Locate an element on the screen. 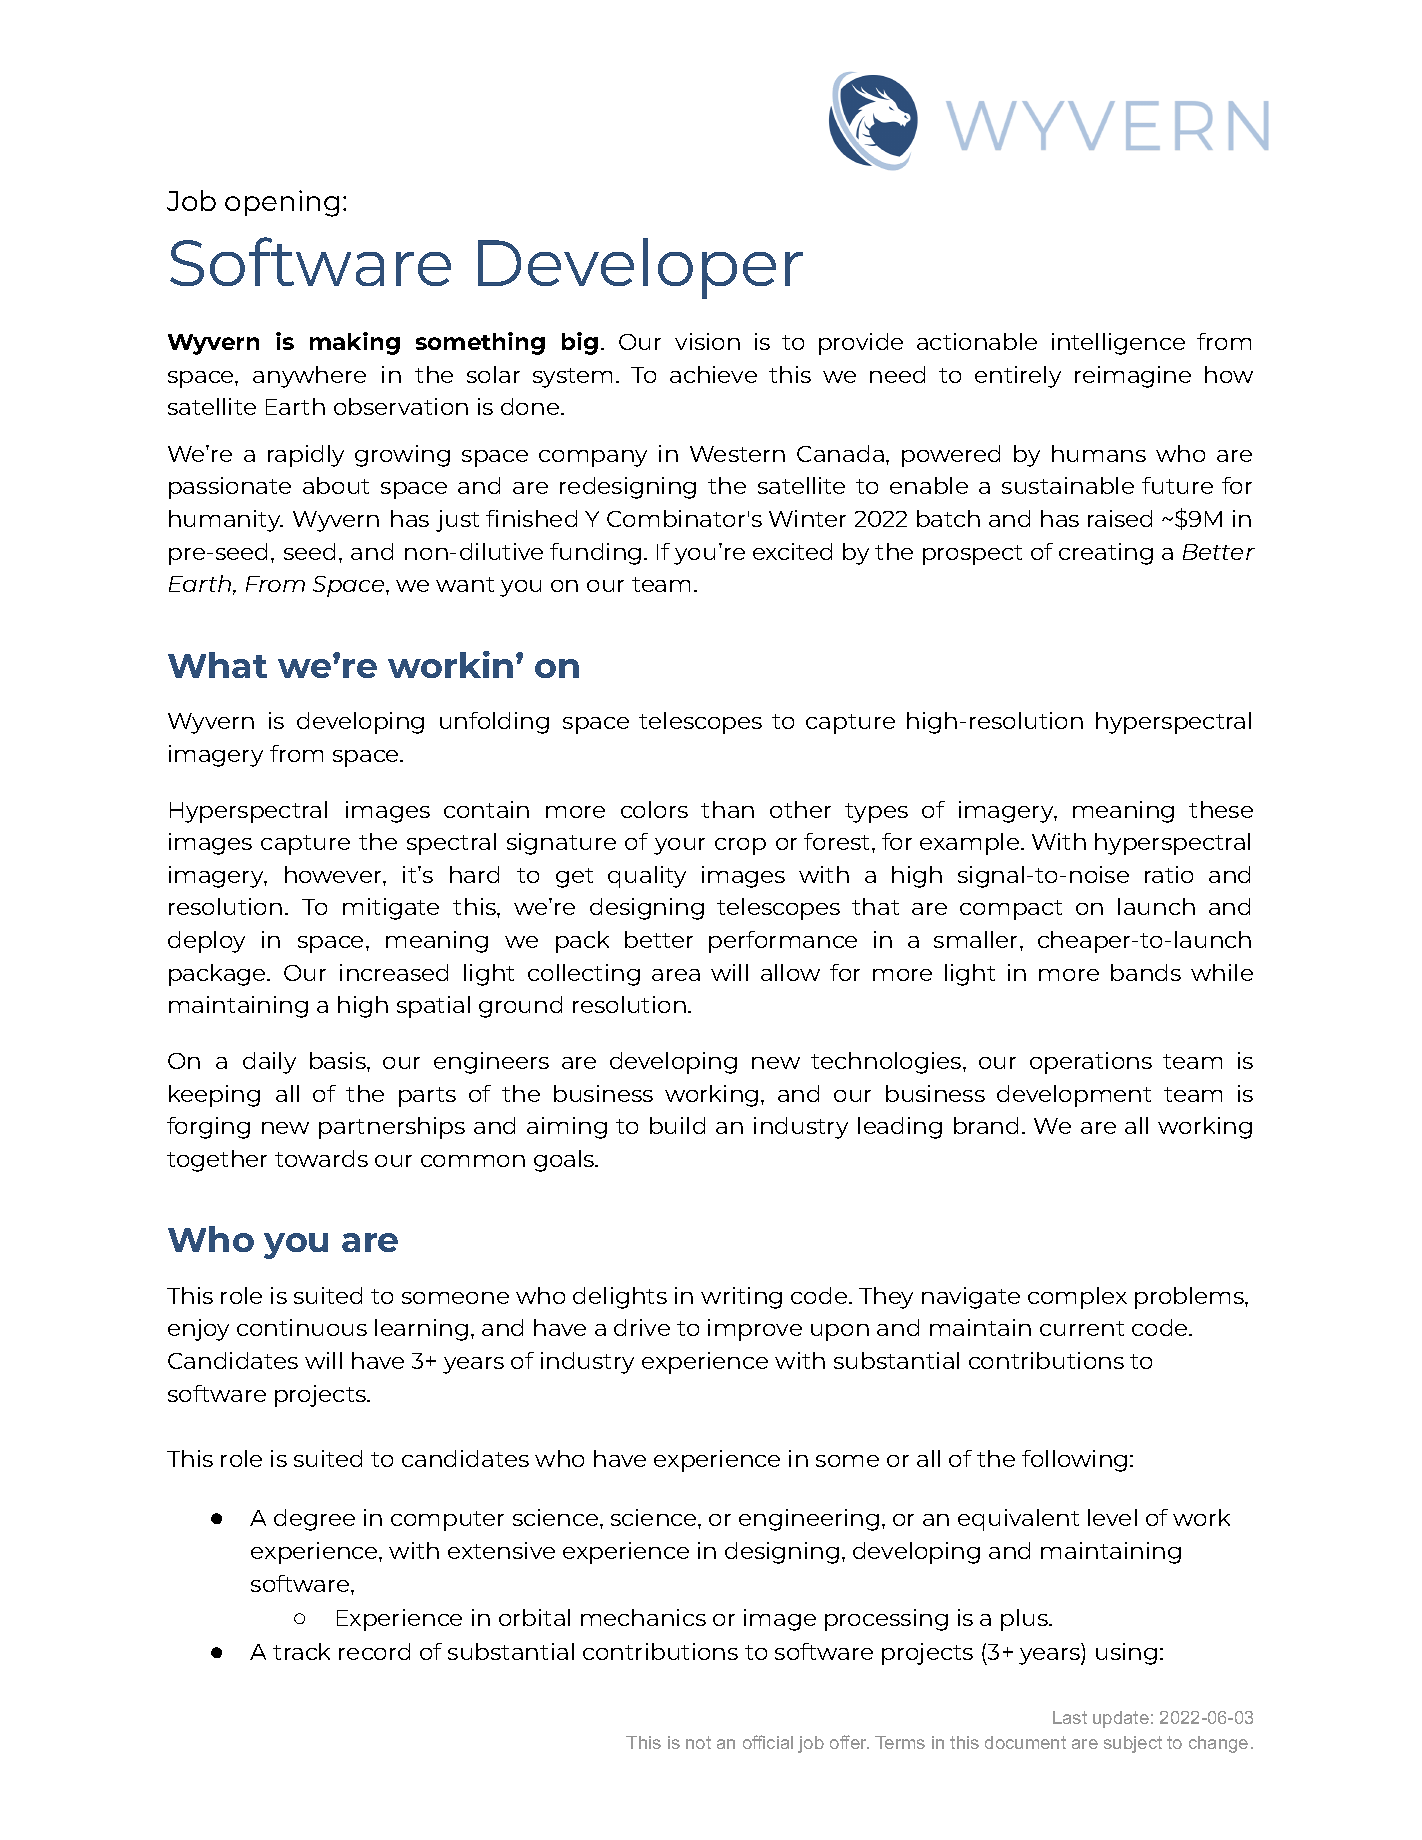  towards is located at coordinates (321, 1158).
